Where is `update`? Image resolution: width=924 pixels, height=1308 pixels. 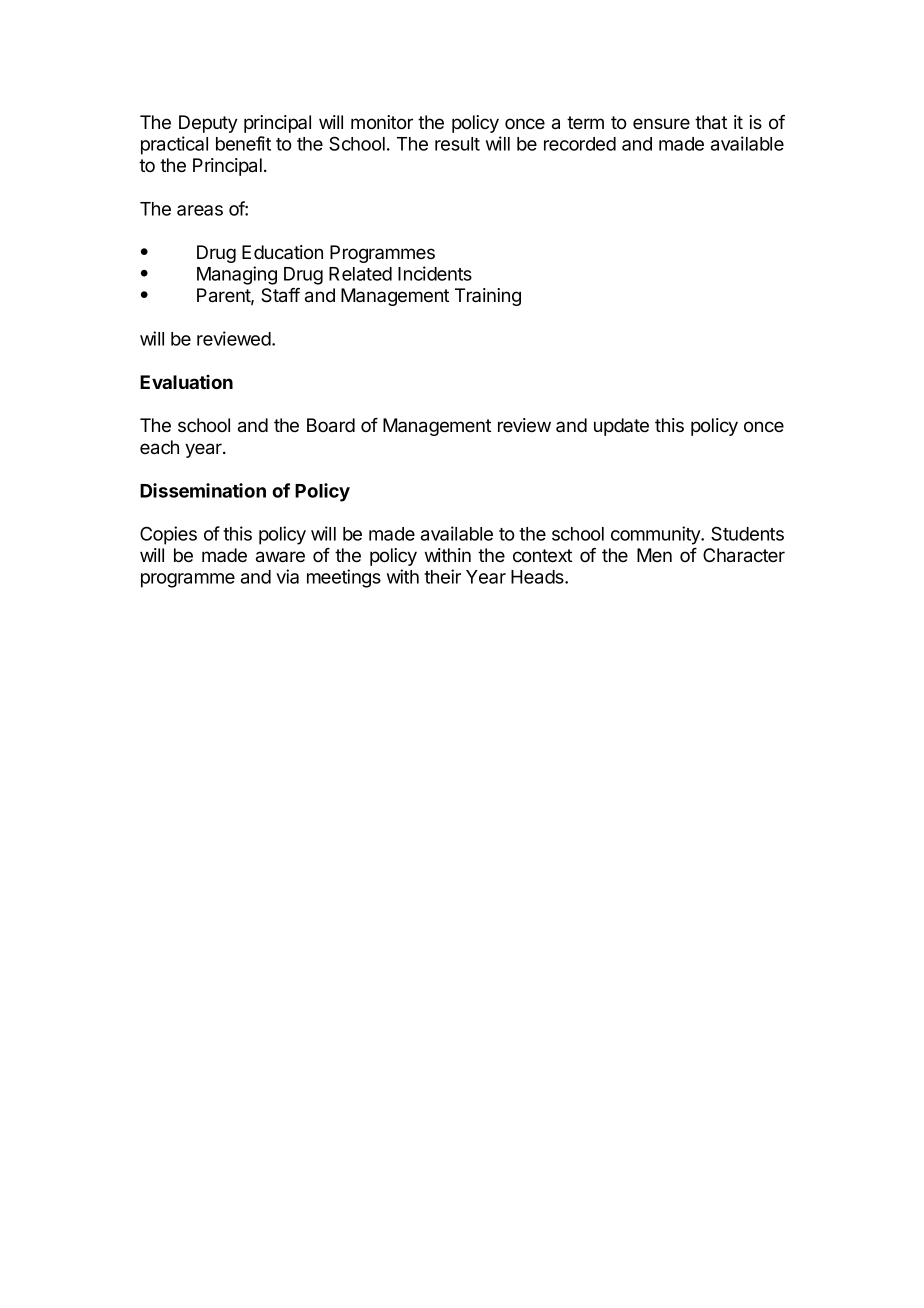
update is located at coordinates (621, 427).
